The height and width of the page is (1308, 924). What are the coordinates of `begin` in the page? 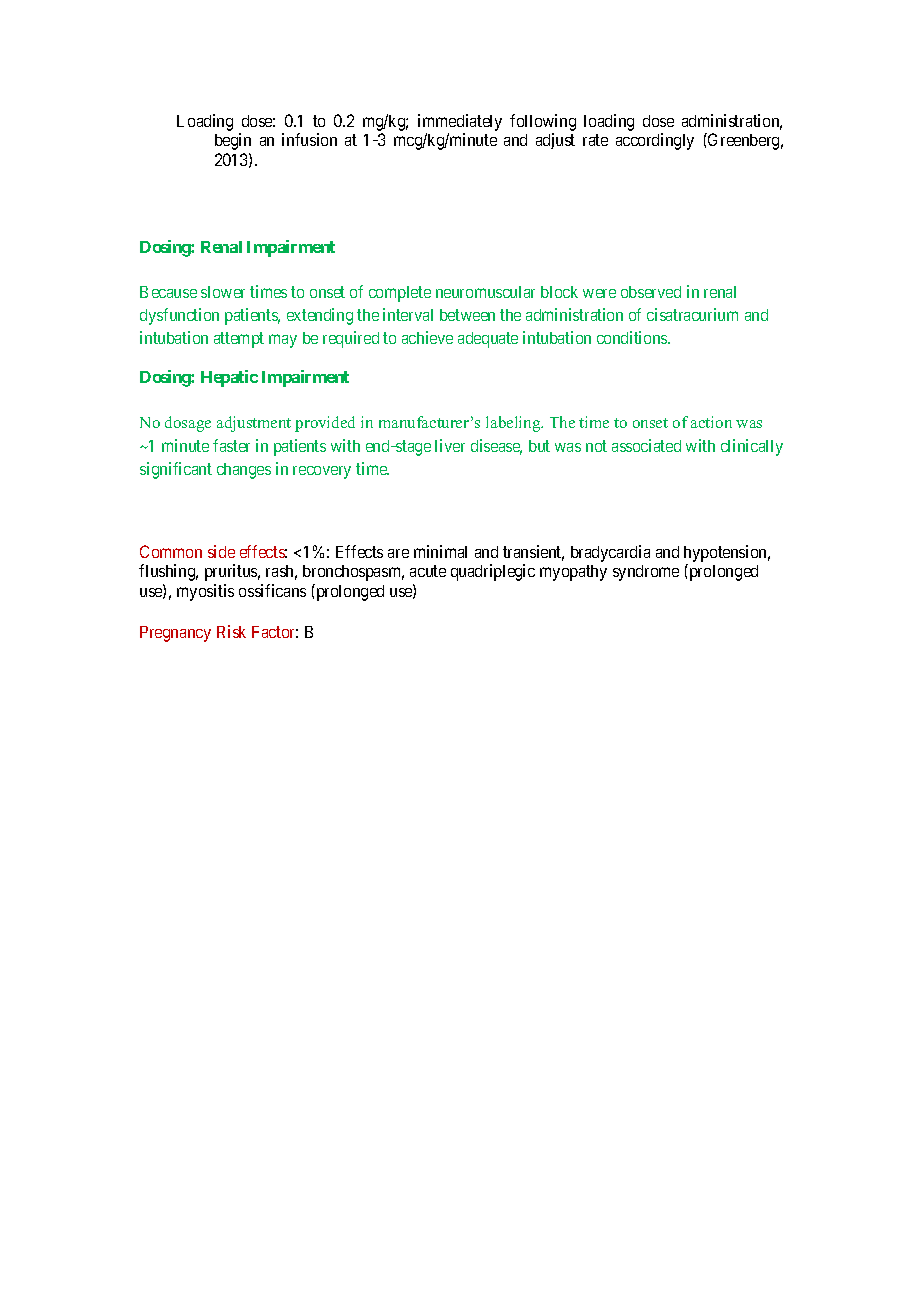 It's located at (233, 141).
